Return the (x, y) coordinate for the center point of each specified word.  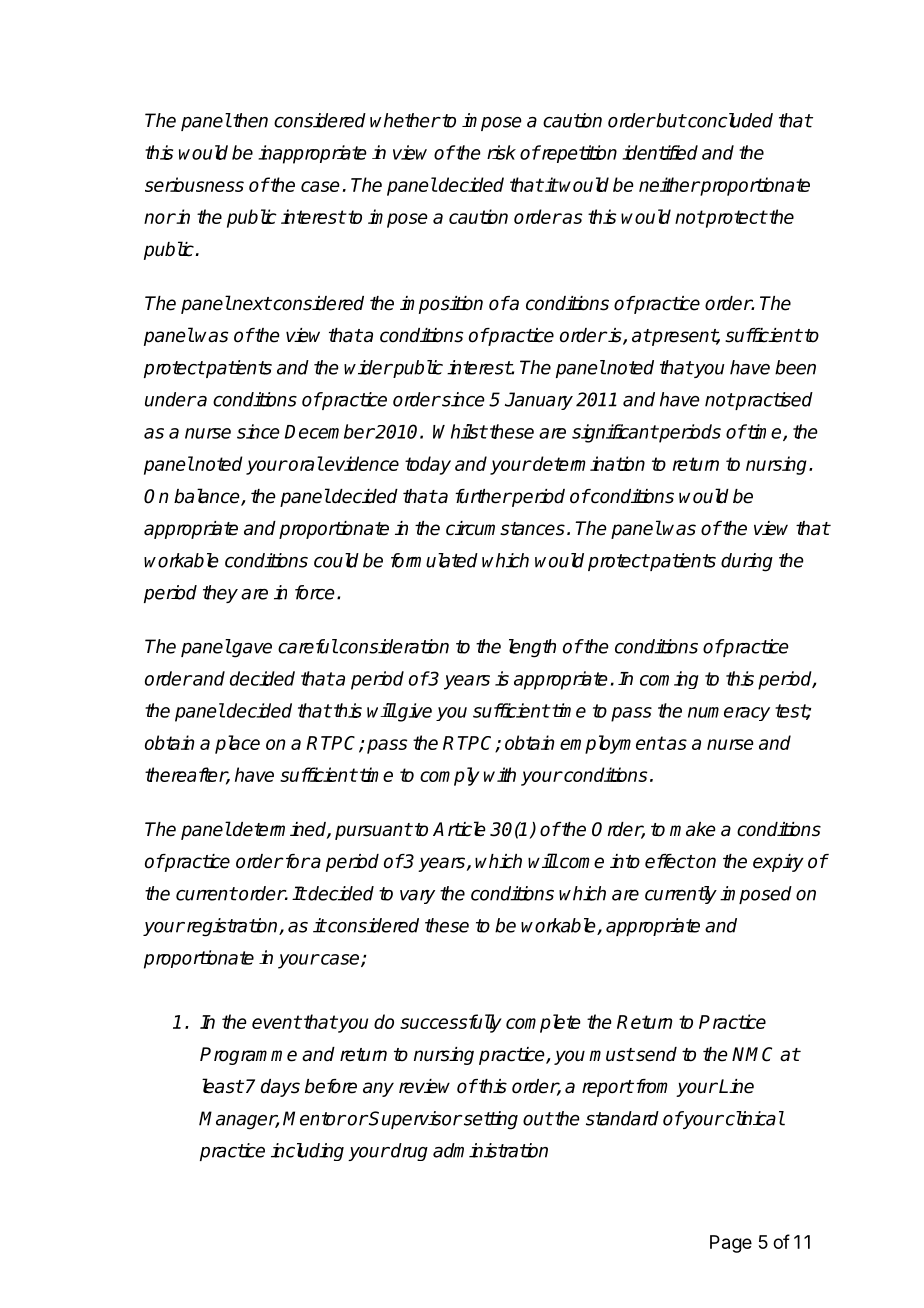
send (655, 1054)
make (693, 829)
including (307, 1152)
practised (773, 401)
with (500, 774)
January (539, 401)
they (220, 594)
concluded (729, 120)
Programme (248, 1056)
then (249, 120)
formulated (434, 560)
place (237, 744)
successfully (451, 1023)
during (747, 562)
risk (501, 152)
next (251, 304)
